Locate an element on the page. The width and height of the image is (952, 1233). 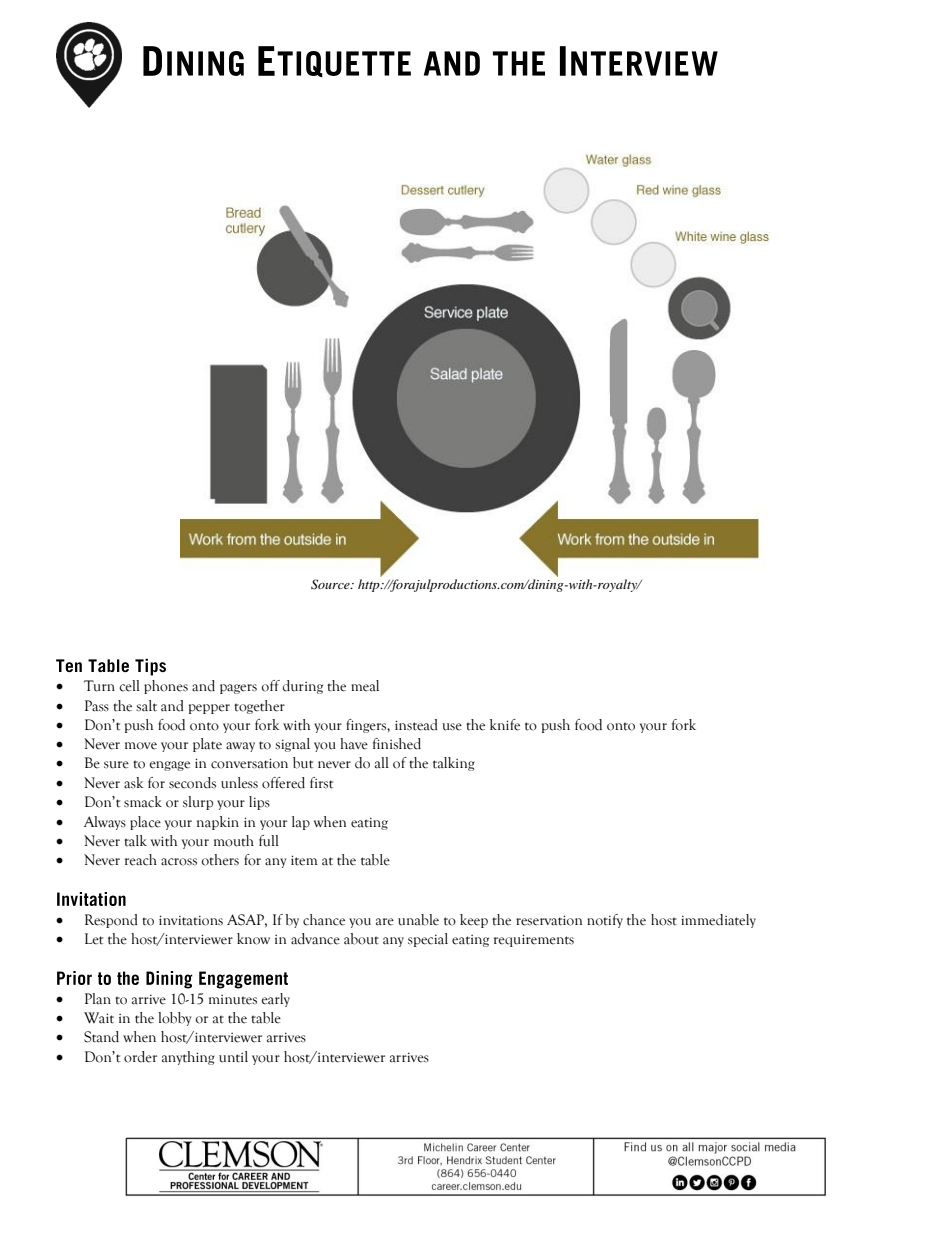
anything is located at coordinates (188, 1058).
